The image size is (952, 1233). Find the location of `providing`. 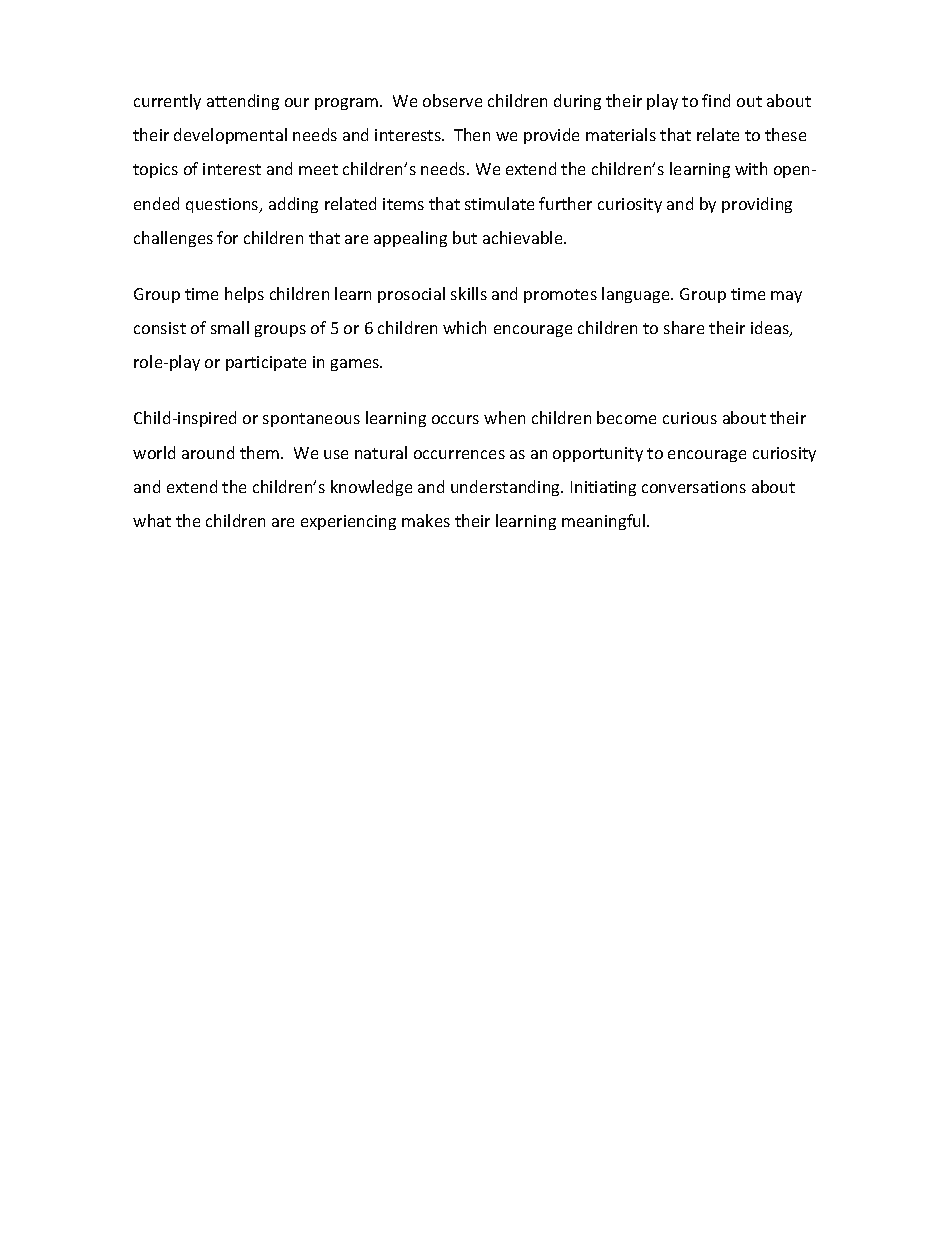

providing is located at coordinates (757, 205).
